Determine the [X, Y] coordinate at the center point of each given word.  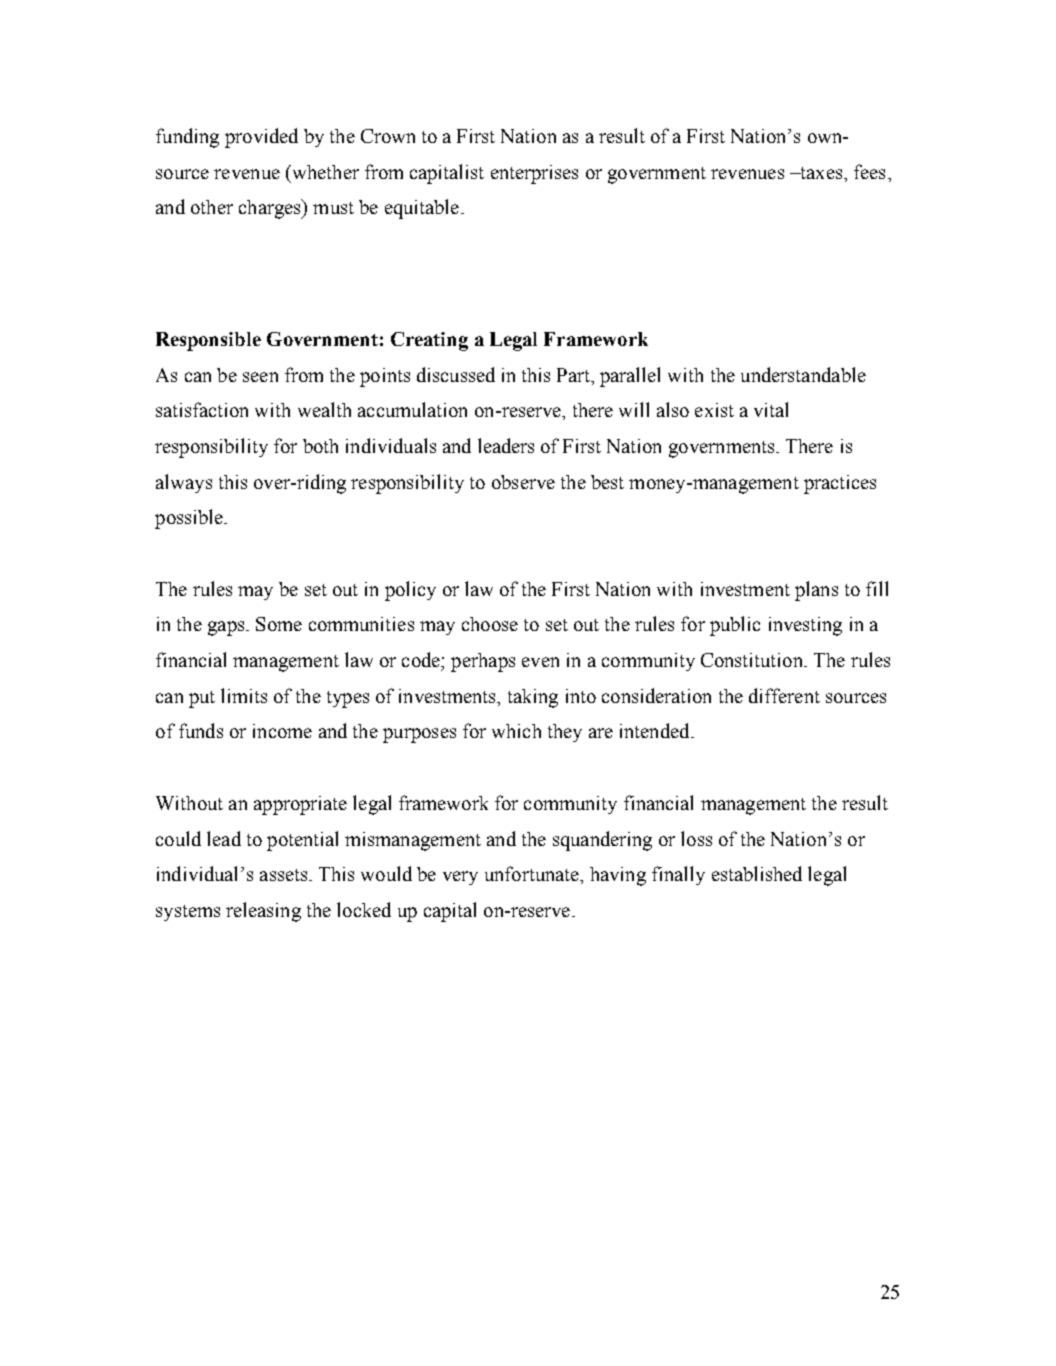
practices [840, 484]
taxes [821, 173]
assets [285, 875]
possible [190, 519]
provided [261, 138]
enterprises [534, 174]
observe [523, 482]
